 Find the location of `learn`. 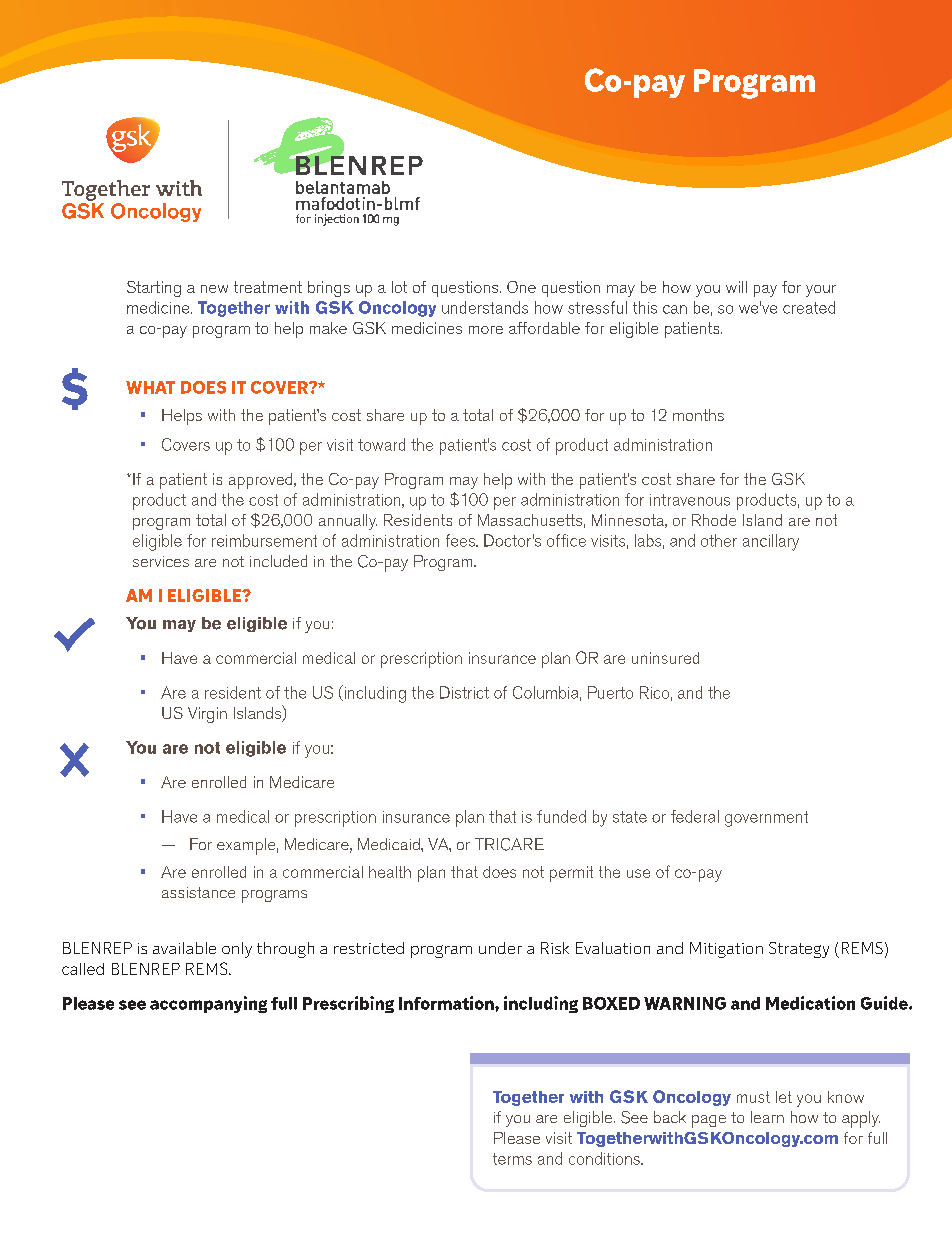

learn is located at coordinates (767, 1117).
